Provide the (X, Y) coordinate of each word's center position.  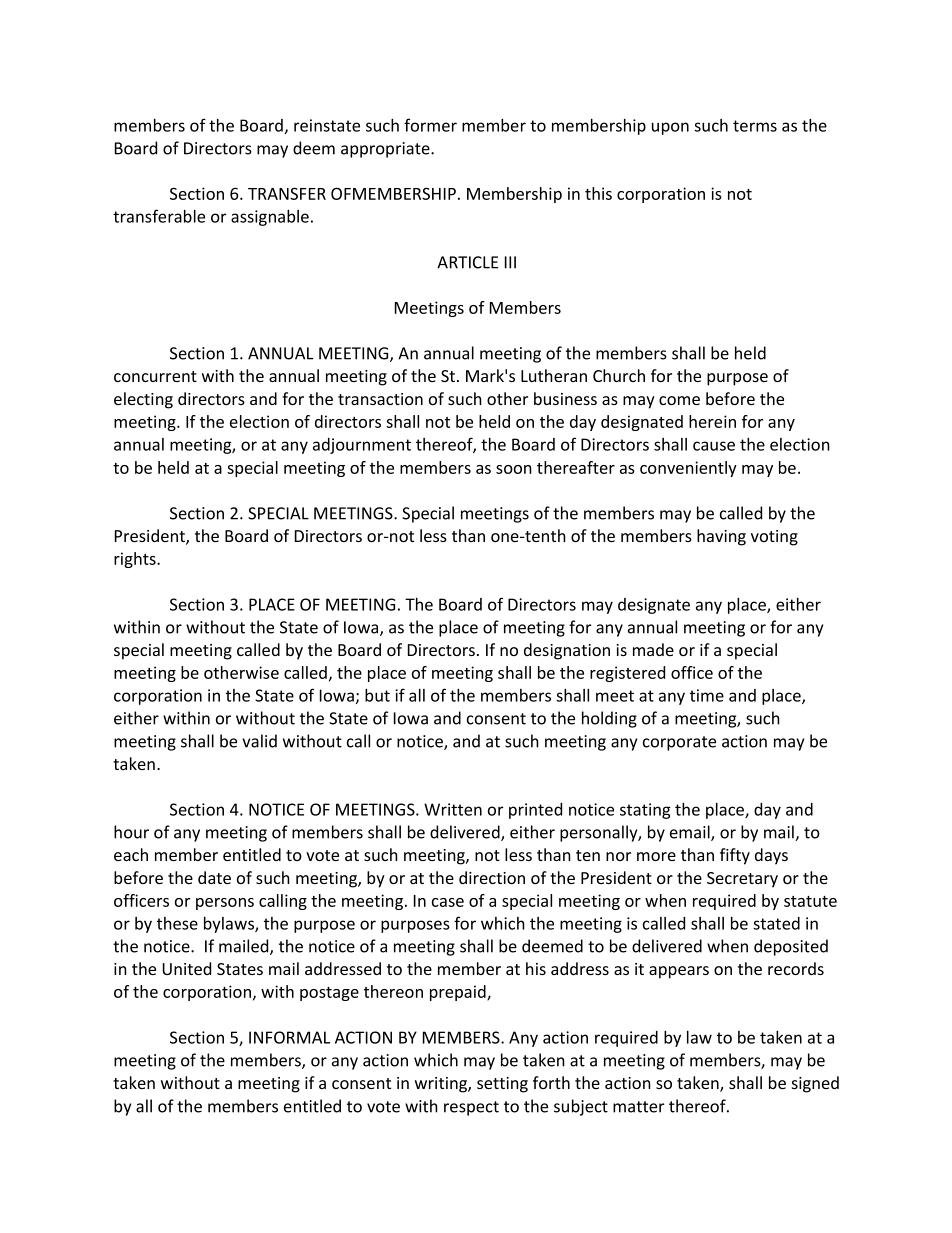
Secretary (742, 880)
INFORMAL (289, 1037)
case (448, 902)
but (377, 695)
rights (136, 560)
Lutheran (554, 375)
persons (225, 904)
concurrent (155, 376)
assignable (270, 217)
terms (755, 126)
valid (259, 741)
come (679, 400)
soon (514, 469)
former (430, 125)
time (707, 695)
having (721, 537)
